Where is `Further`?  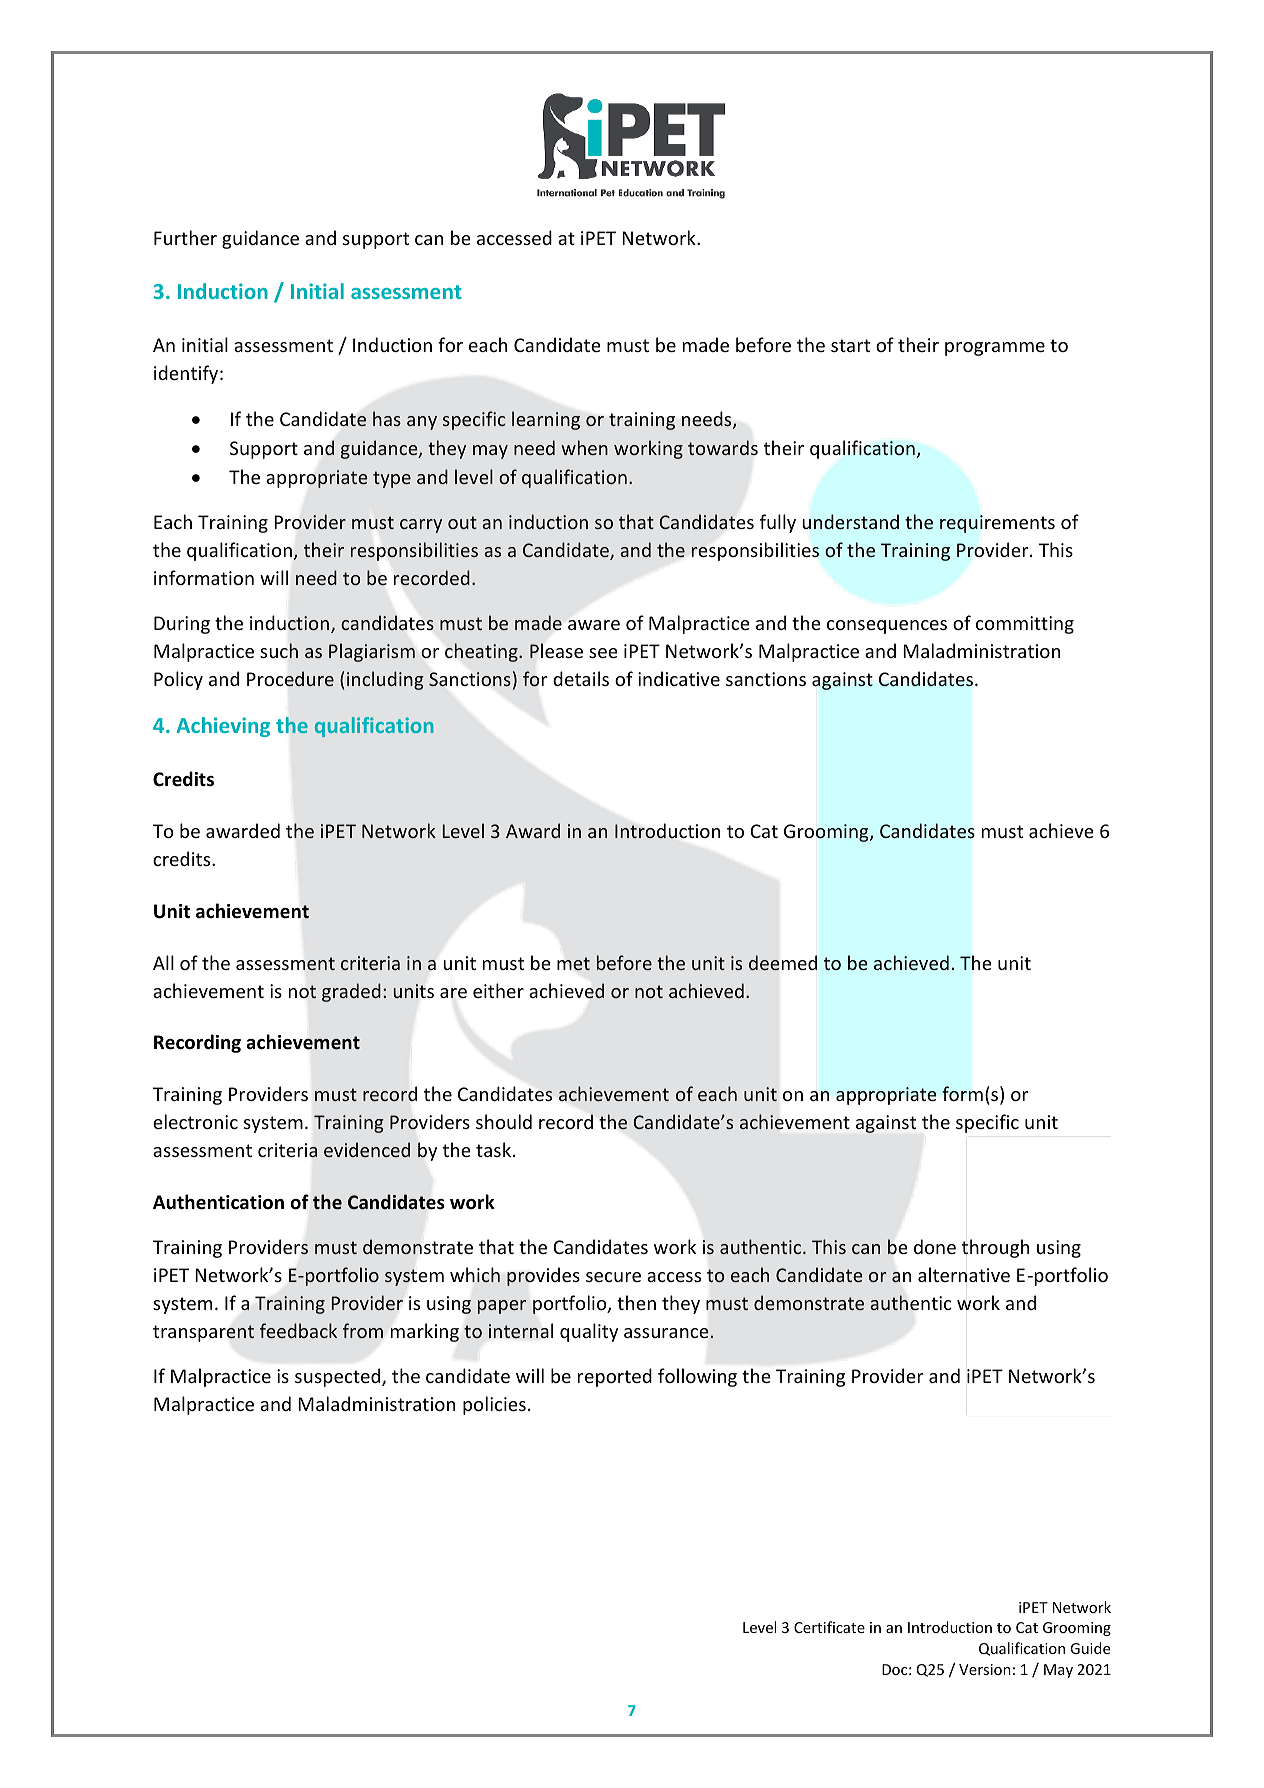
Further is located at coordinates (185, 237).
